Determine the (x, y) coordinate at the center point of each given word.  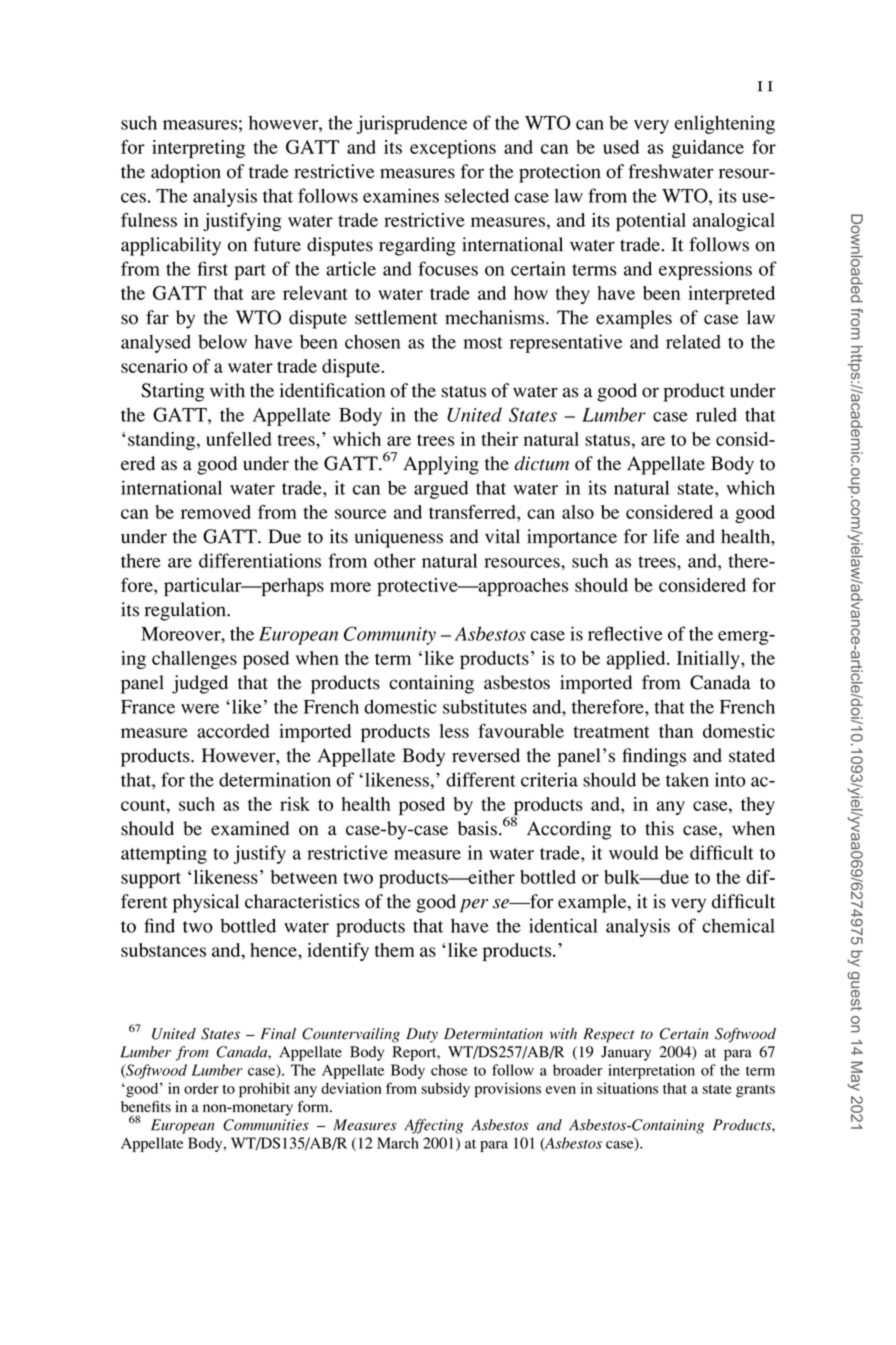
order (201, 1088)
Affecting (433, 1126)
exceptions (453, 149)
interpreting (198, 149)
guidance (708, 149)
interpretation (651, 1071)
